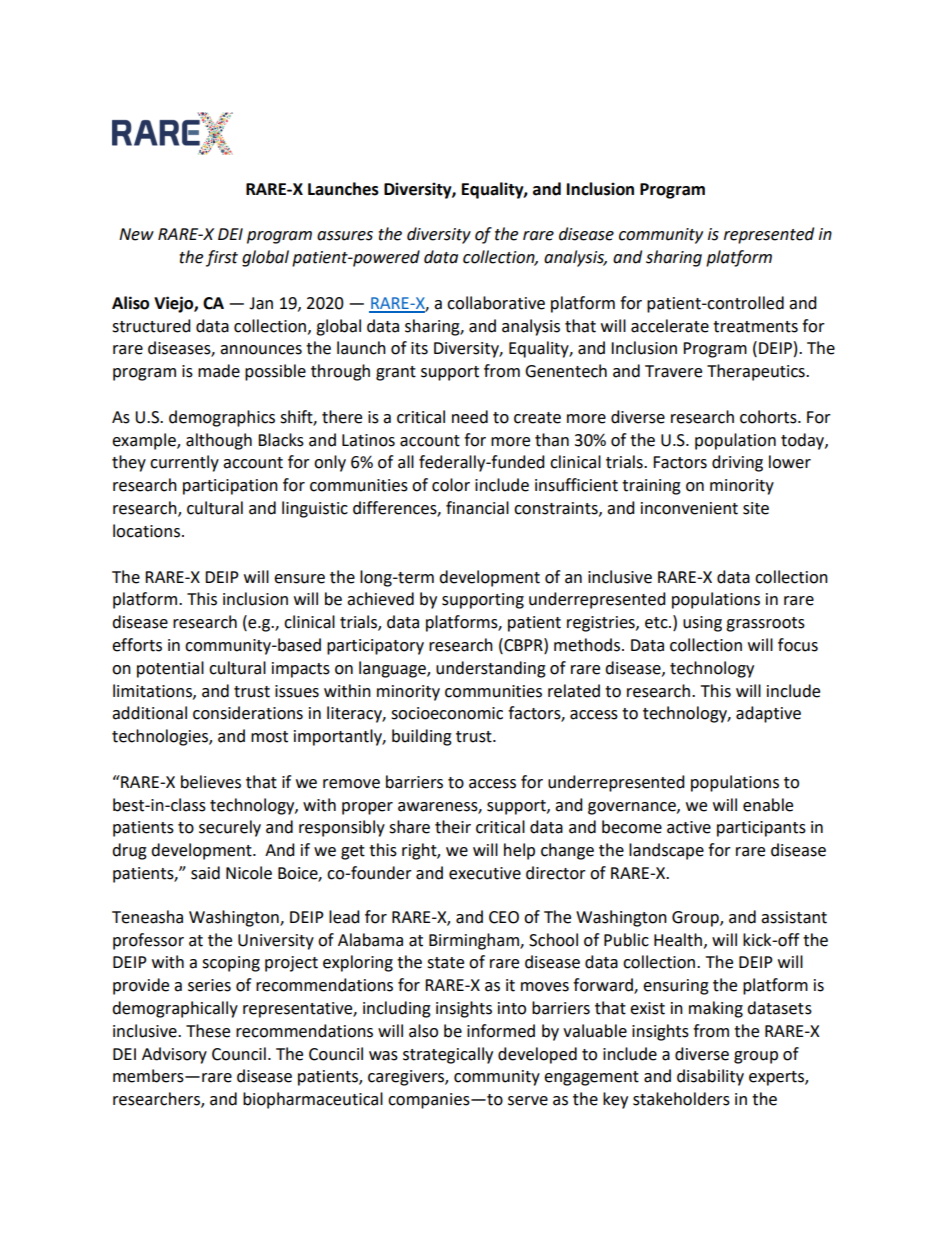 This screenshot has width=952, height=1233. What do you see at coordinates (170, 669) in the screenshot?
I see `potential` at bounding box center [170, 669].
